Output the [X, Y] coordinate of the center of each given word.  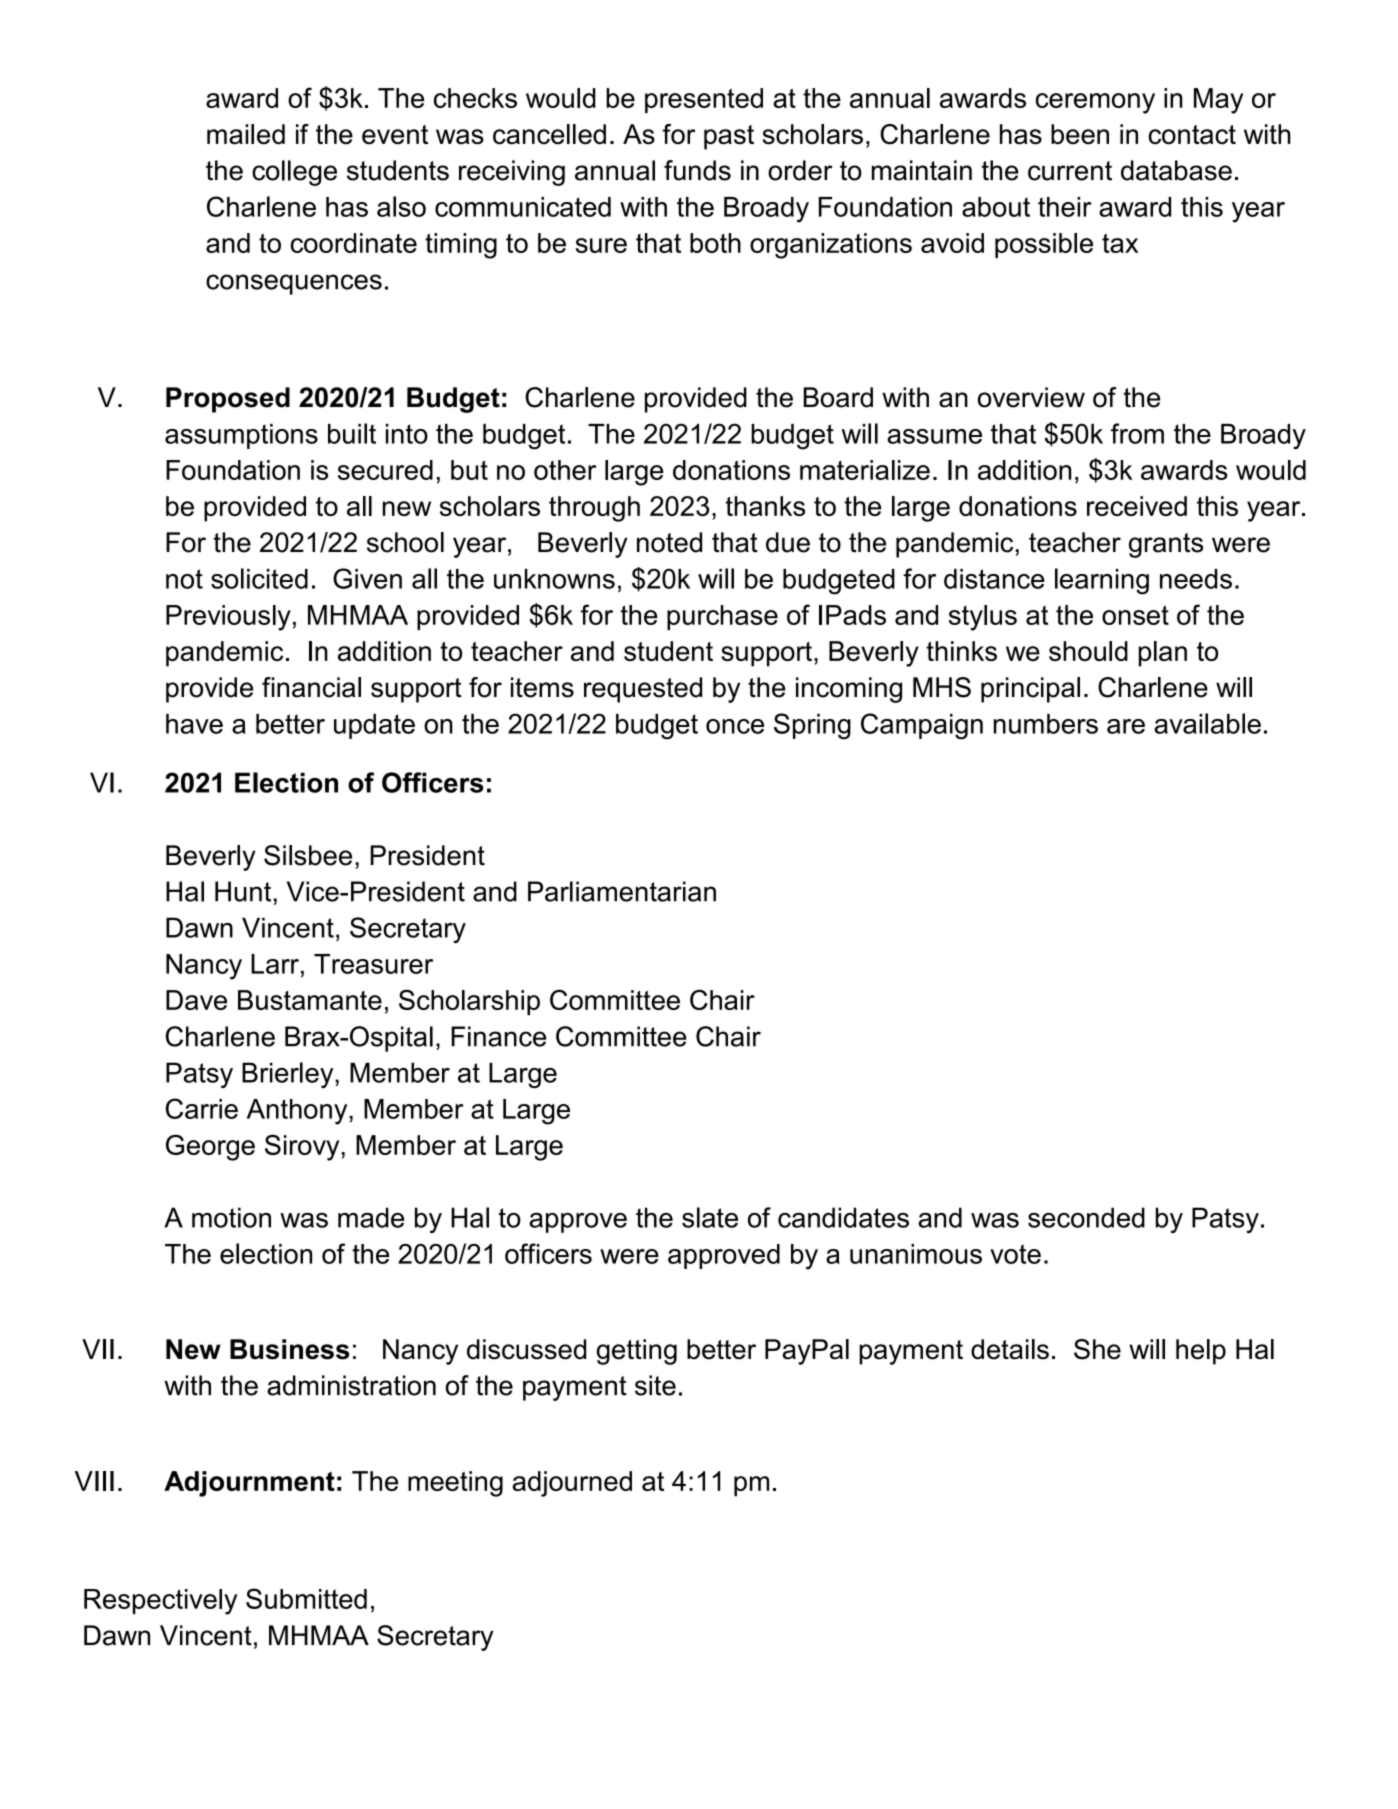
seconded [1086, 1217]
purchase [722, 617]
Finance [498, 1036]
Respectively [160, 1602]
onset [1135, 615]
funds [697, 170]
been [1080, 134]
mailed [246, 134]
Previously [228, 618]
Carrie [202, 1108]
